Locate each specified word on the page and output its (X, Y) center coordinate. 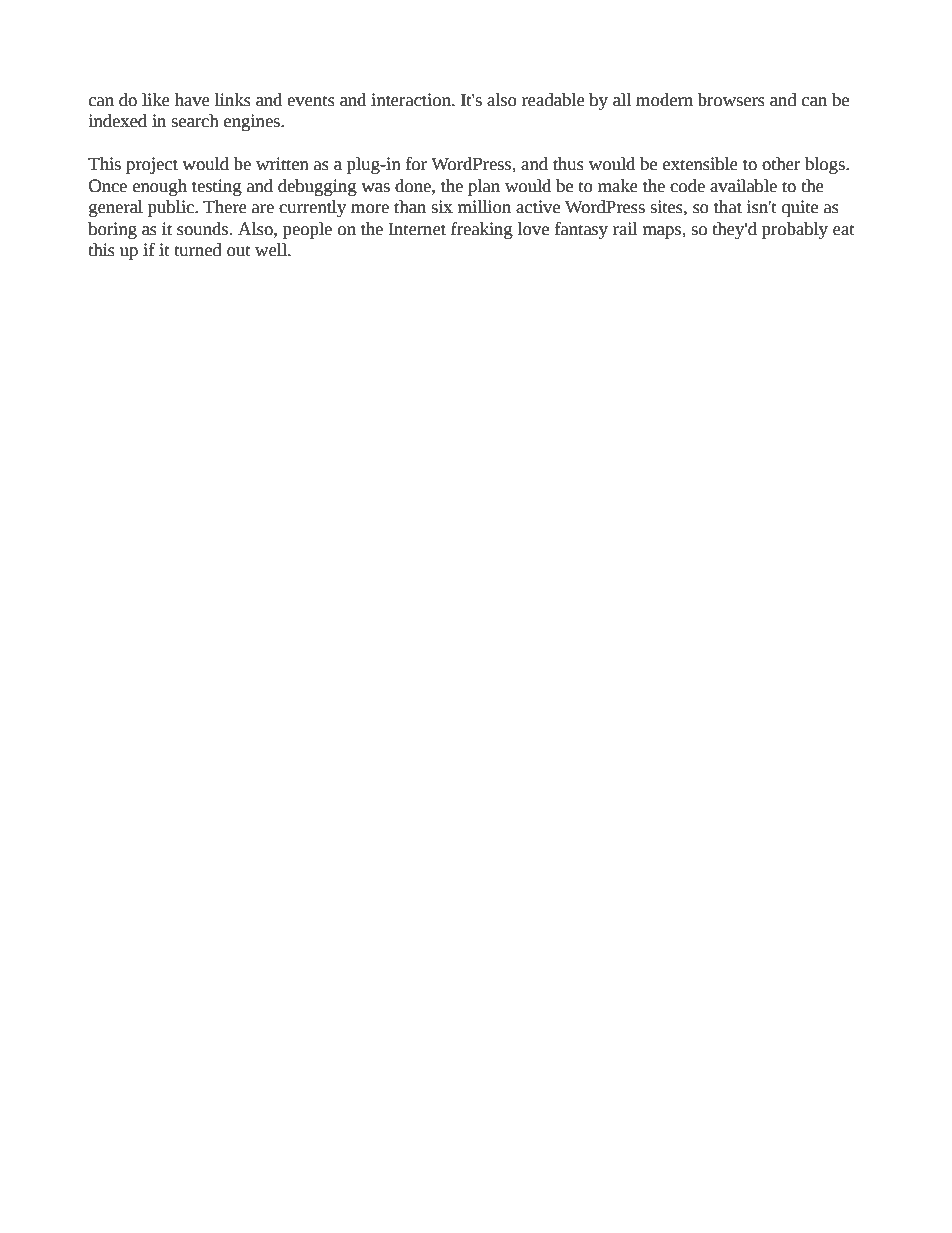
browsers (731, 100)
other (781, 164)
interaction (412, 100)
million (484, 207)
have (192, 100)
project (152, 165)
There (225, 207)
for (416, 164)
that (728, 207)
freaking (482, 230)
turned (198, 250)
